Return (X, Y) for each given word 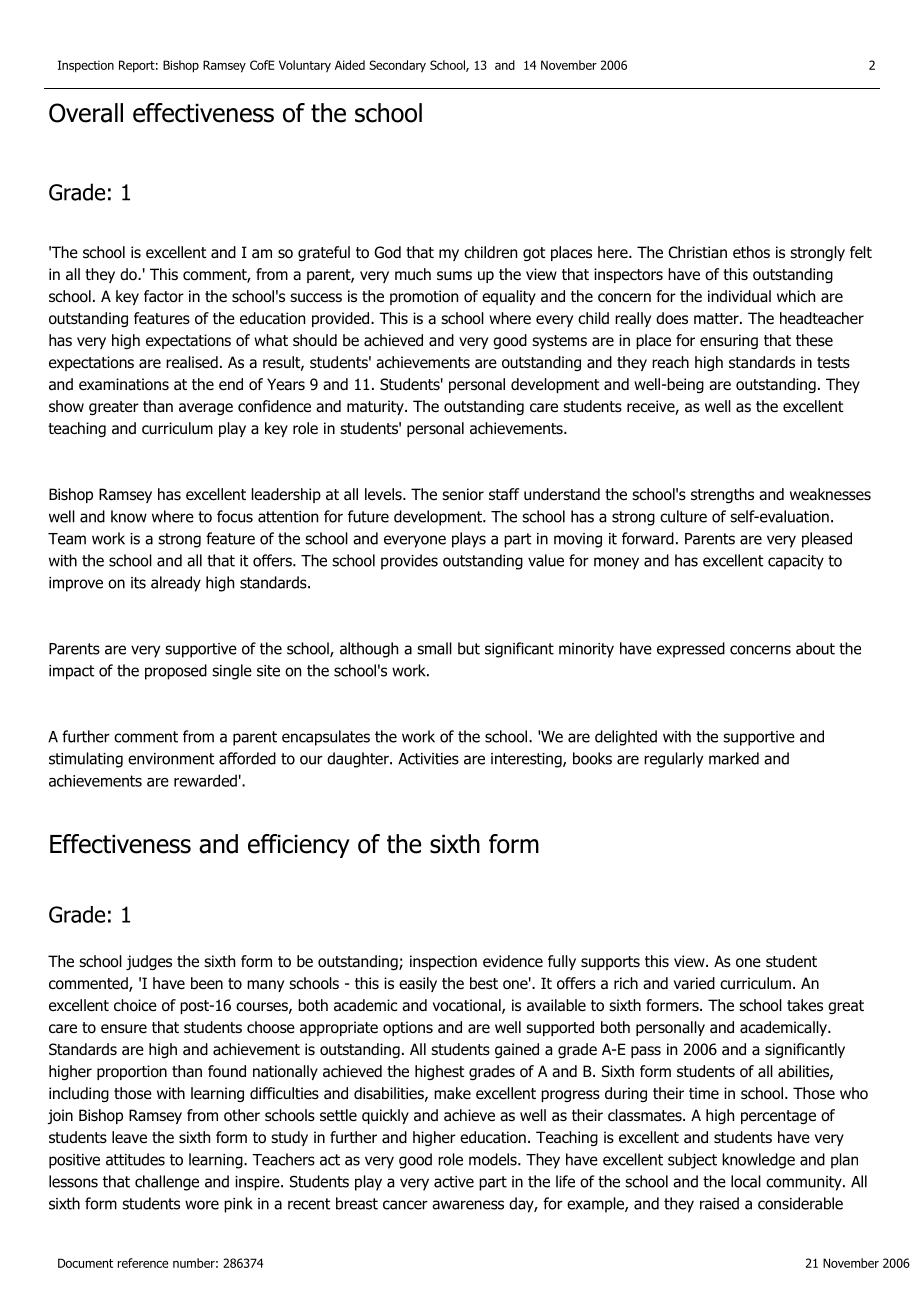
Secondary (397, 66)
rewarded (205, 780)
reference (143, 1263)
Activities (428, 759)
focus (235, 516)
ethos (751, 252)
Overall (86, 113)
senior (463, 494)
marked (734, 758)
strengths (722, 495)
